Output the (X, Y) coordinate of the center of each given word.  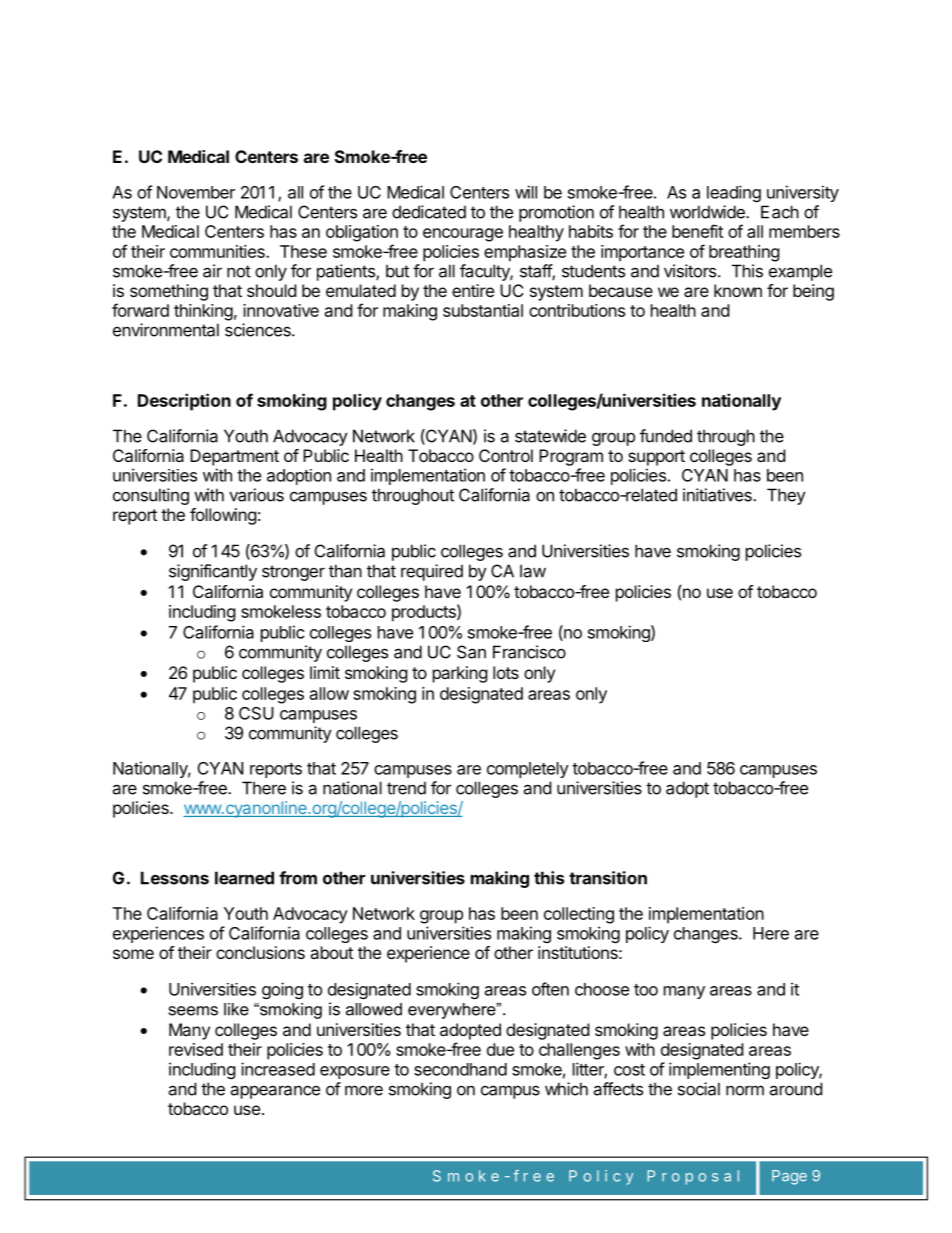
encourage (463, 235)
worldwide (708, 212)
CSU (256, 713)
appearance (275, 1092)
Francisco (529, 652)
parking (460, 674)
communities (218, 251)
